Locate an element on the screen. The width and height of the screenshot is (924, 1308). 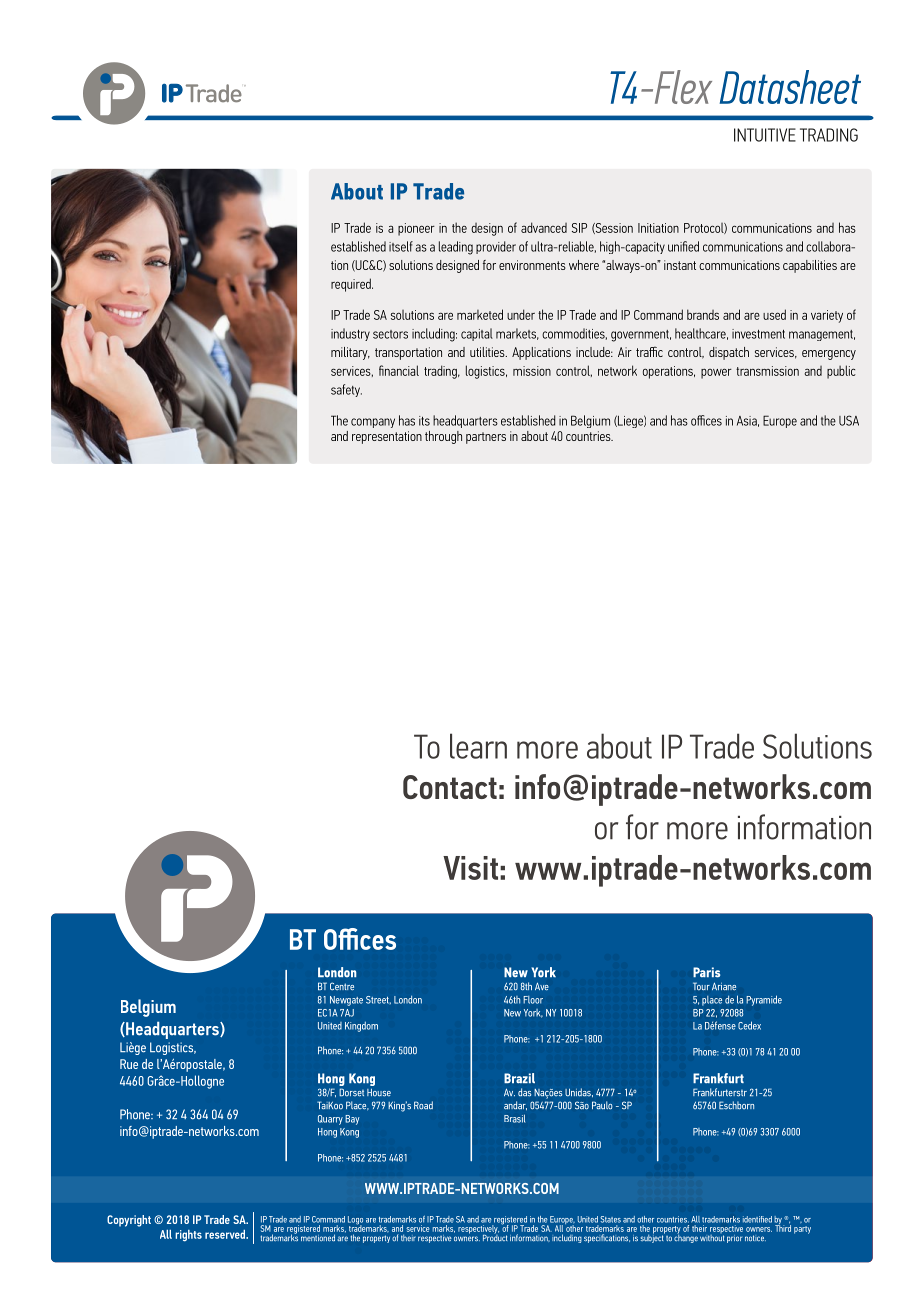
learn is located at coordinates (478, 746).
